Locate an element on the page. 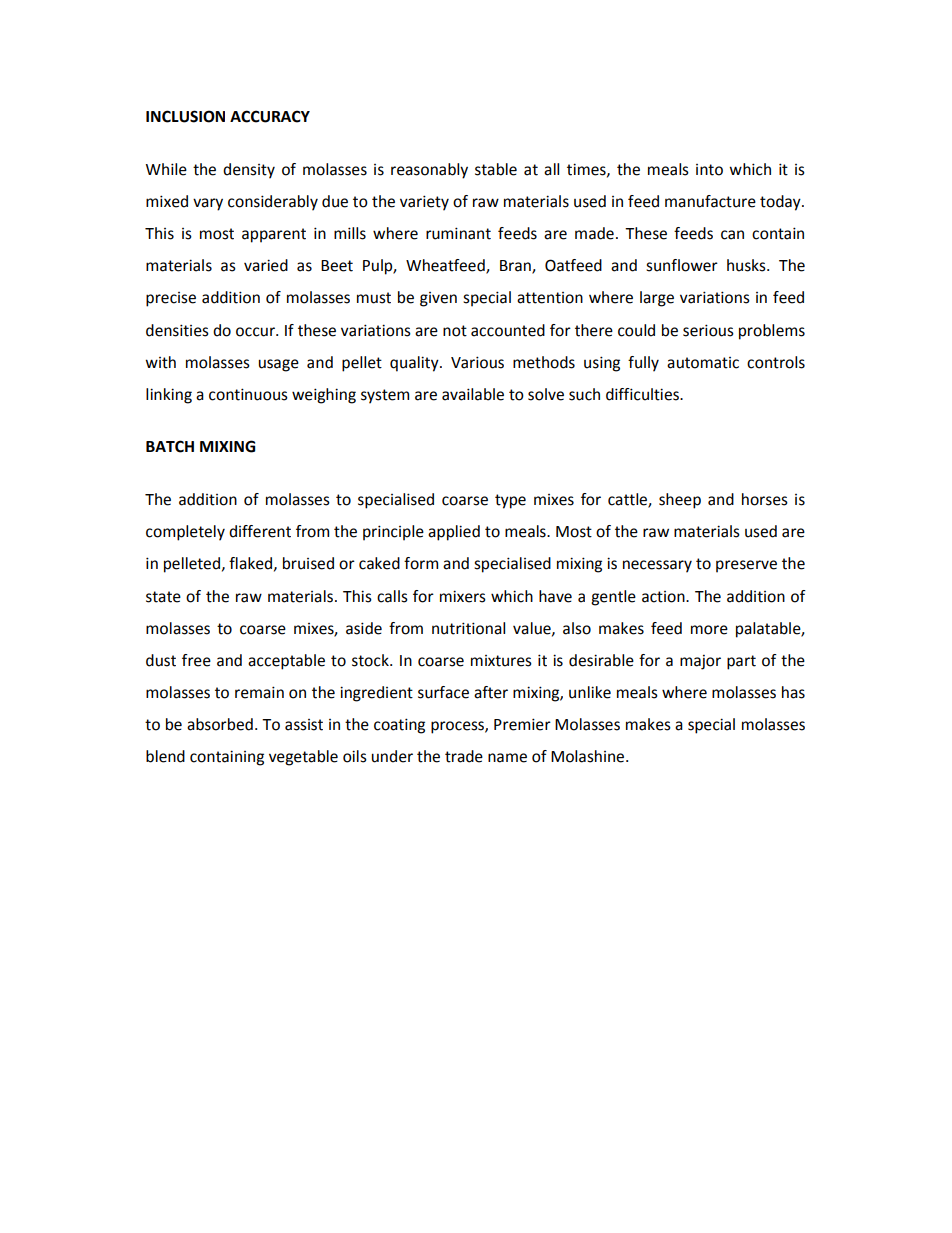 Image resolution: width=952 pixels, height=1233 pixels. husks is located at coordinates (747, 265).
